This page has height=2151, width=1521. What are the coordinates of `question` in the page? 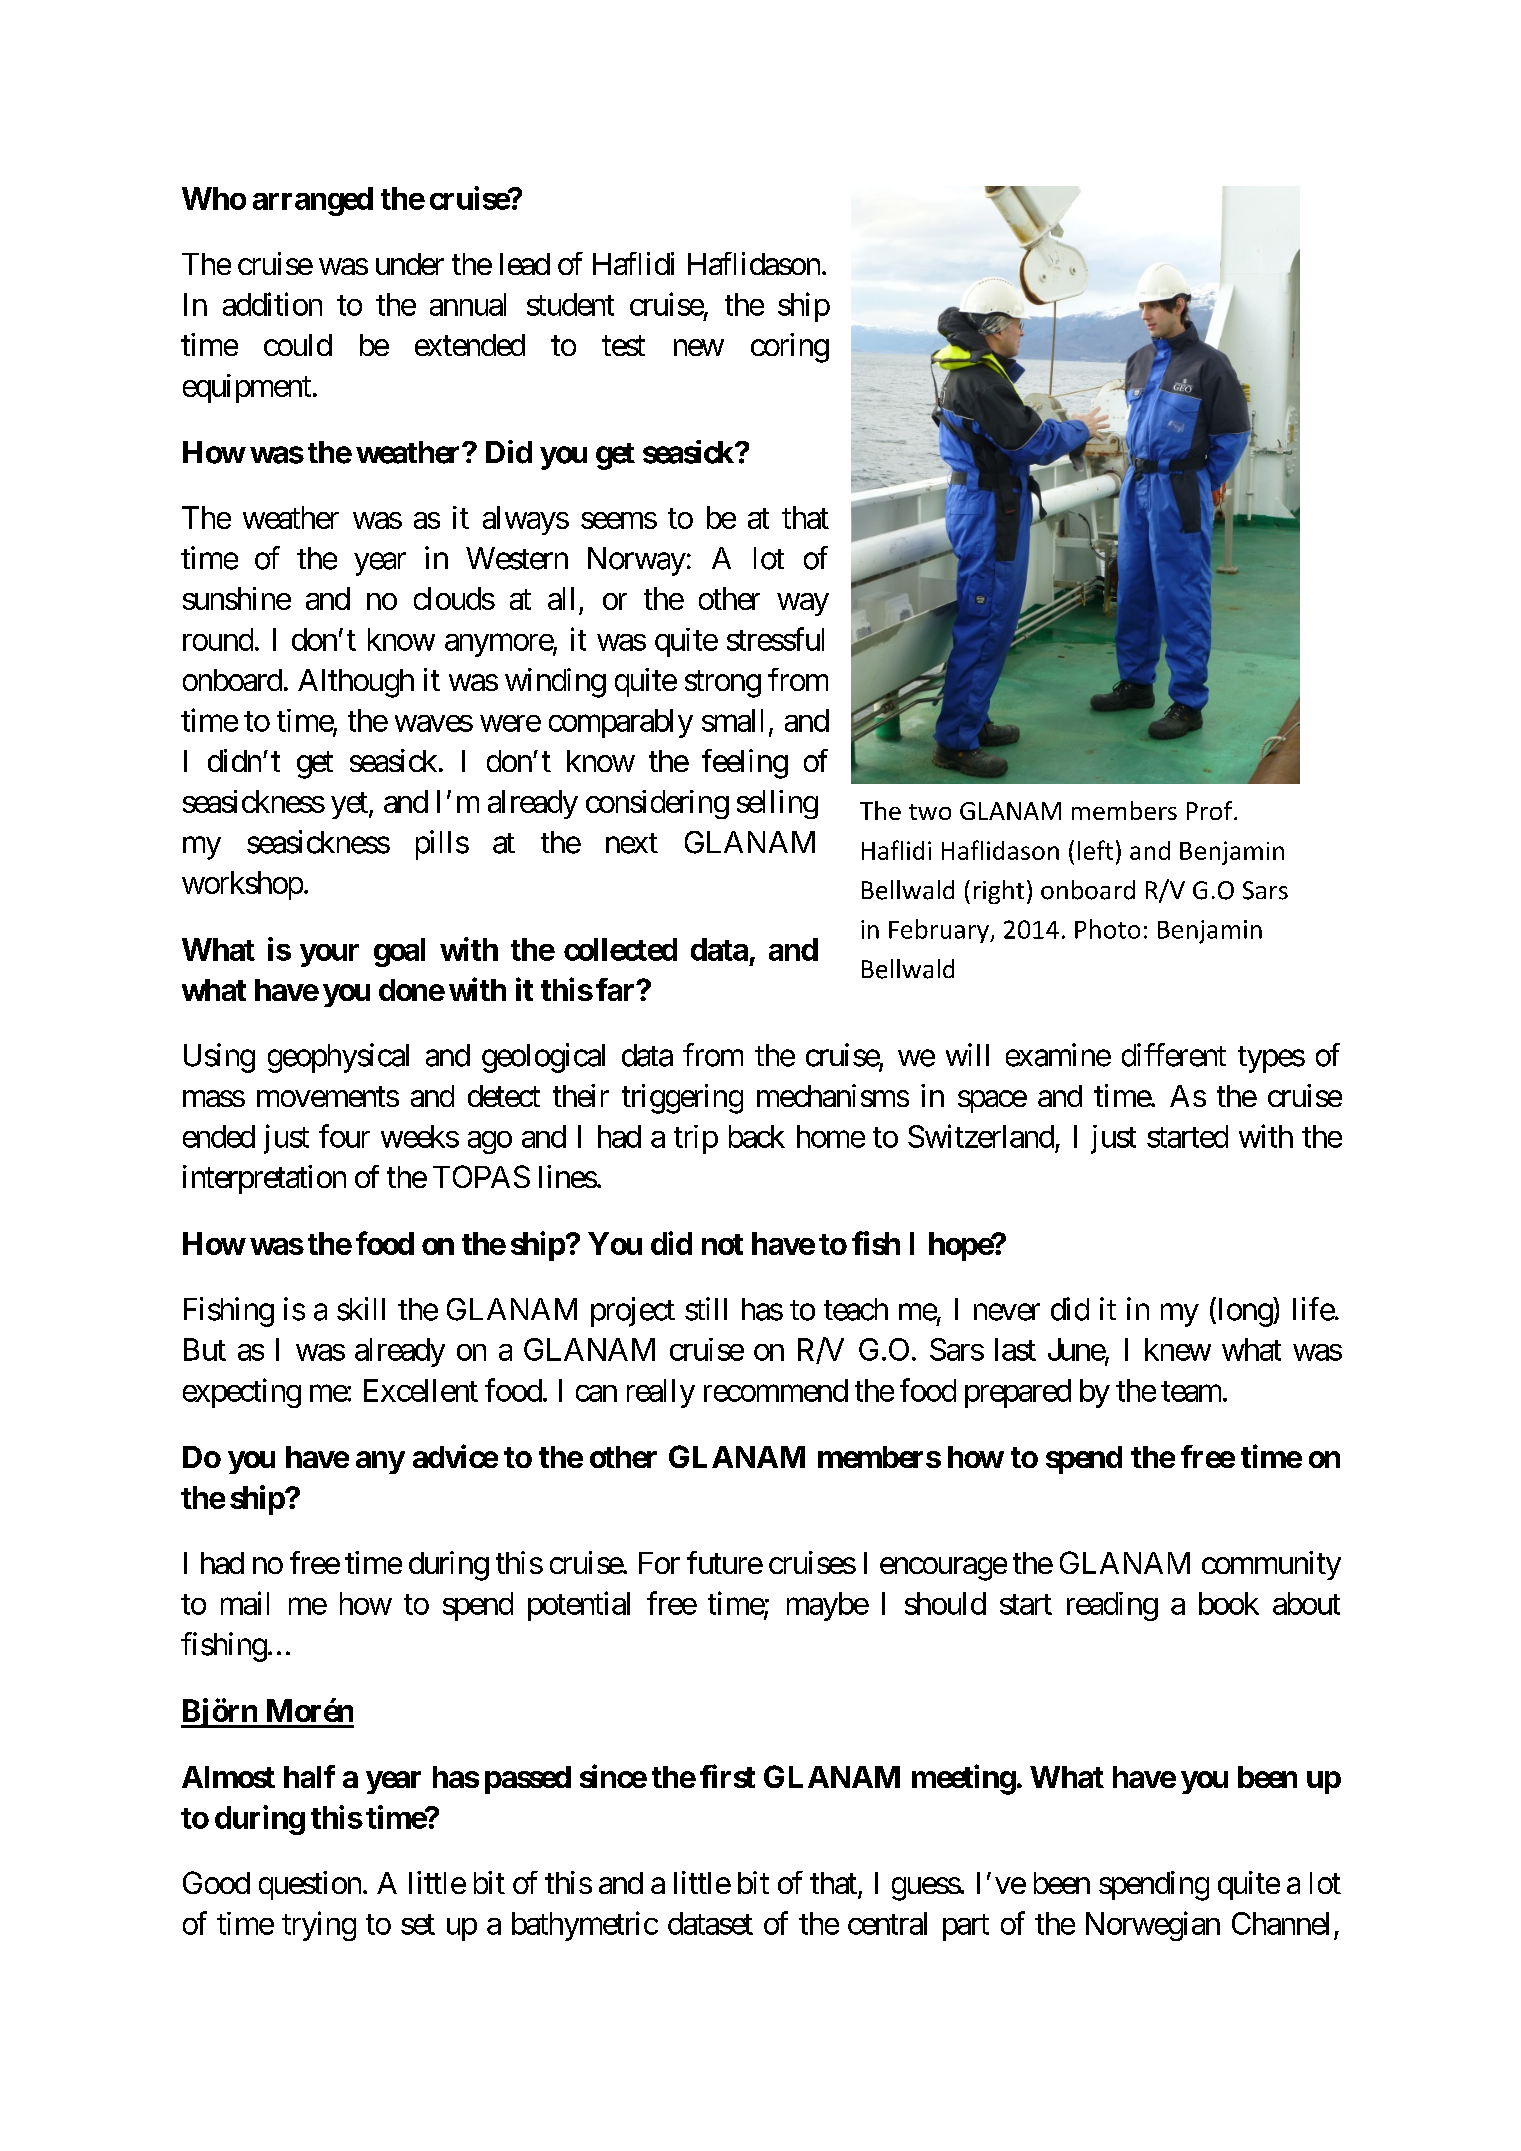 It's located at (310, 1885).
